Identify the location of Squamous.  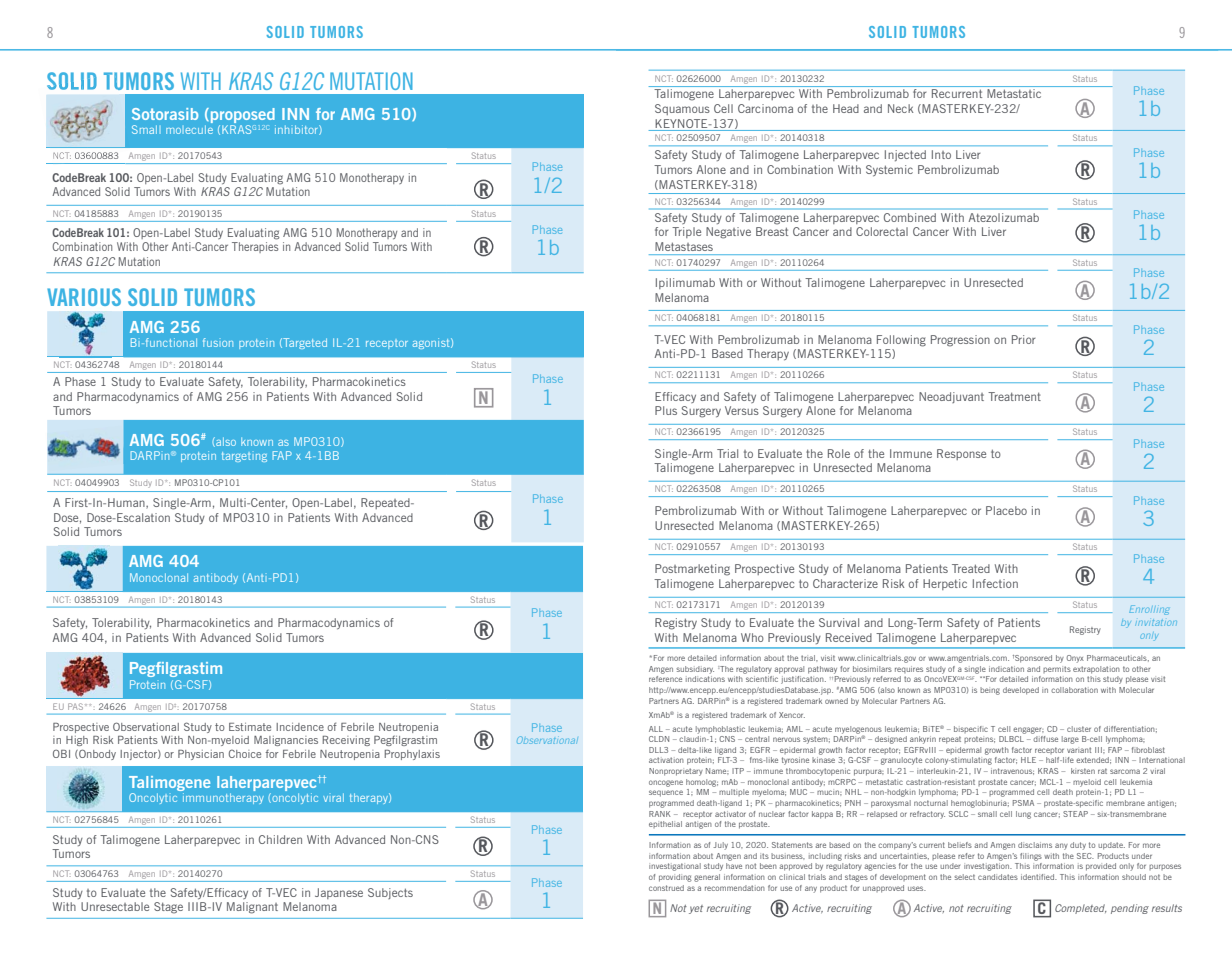
(682, 109).
